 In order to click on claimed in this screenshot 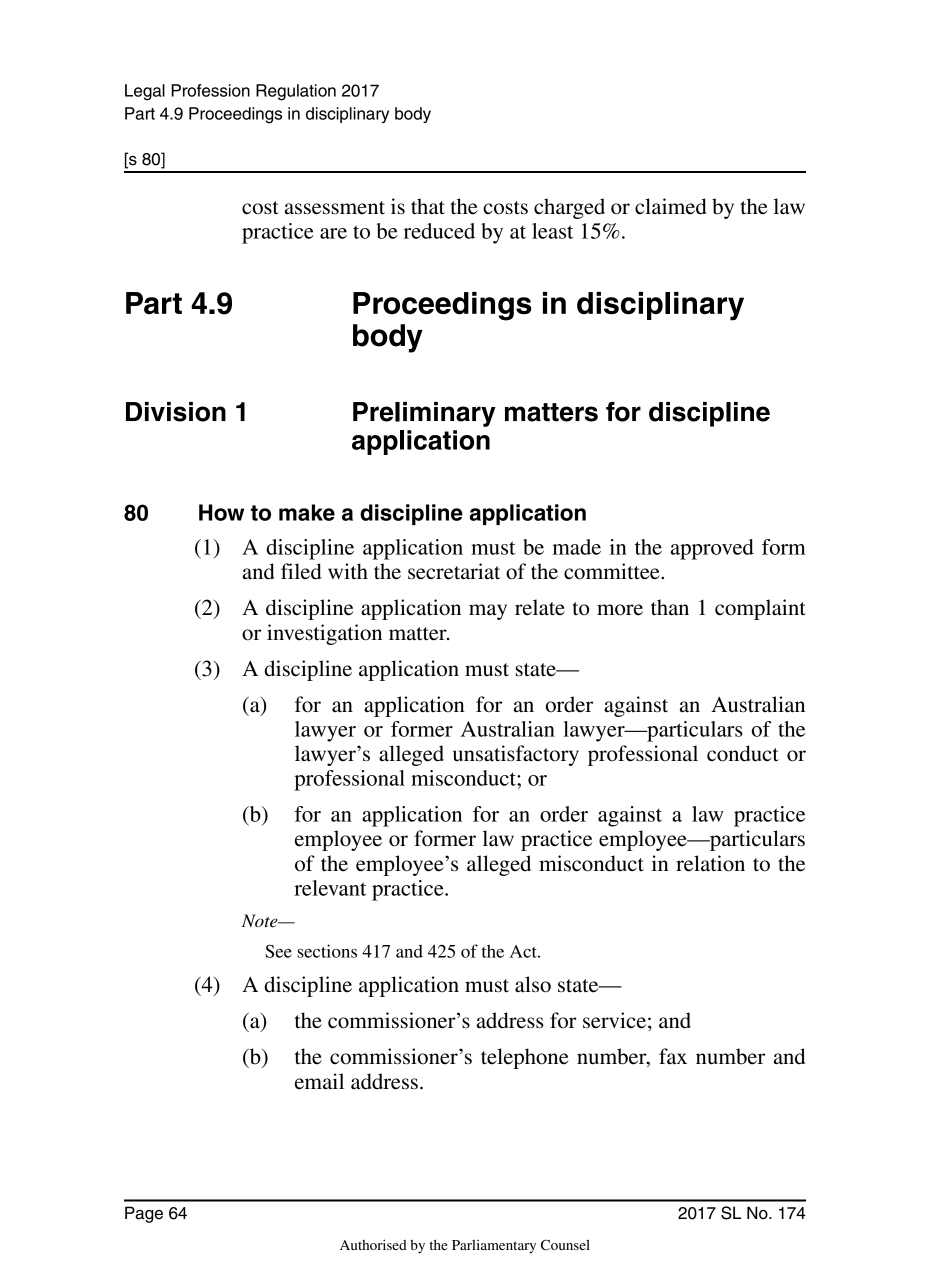, I will do `click(671, 206)`.
